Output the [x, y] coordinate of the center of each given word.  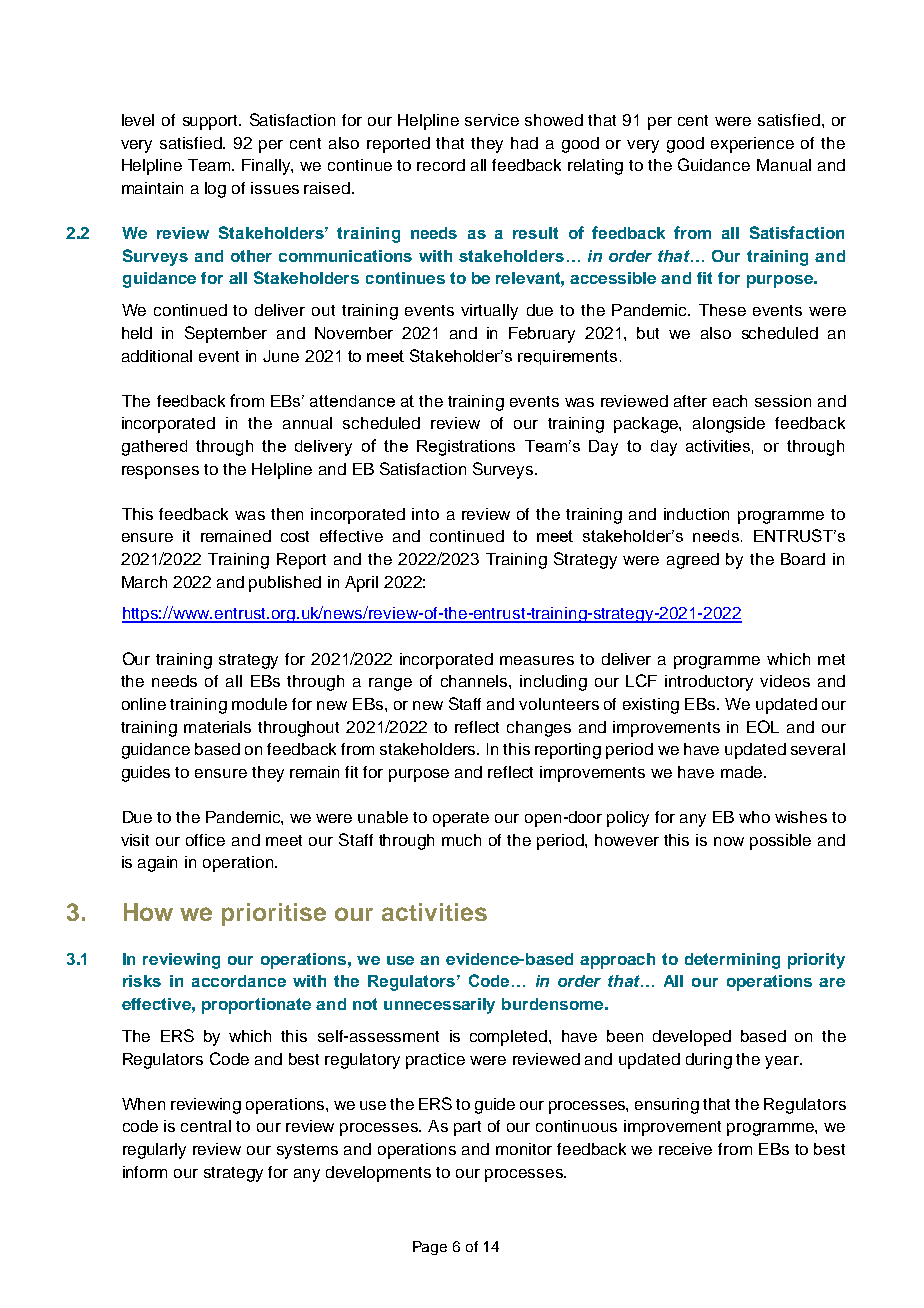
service [492, 120]
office [205, 840]
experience [752, 145]
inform [145, 1172]
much [461, 840]
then [287, 514]
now [729, 841]
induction [696, 514]
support [212, 122]
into [425, 514]
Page [430, 1248]
